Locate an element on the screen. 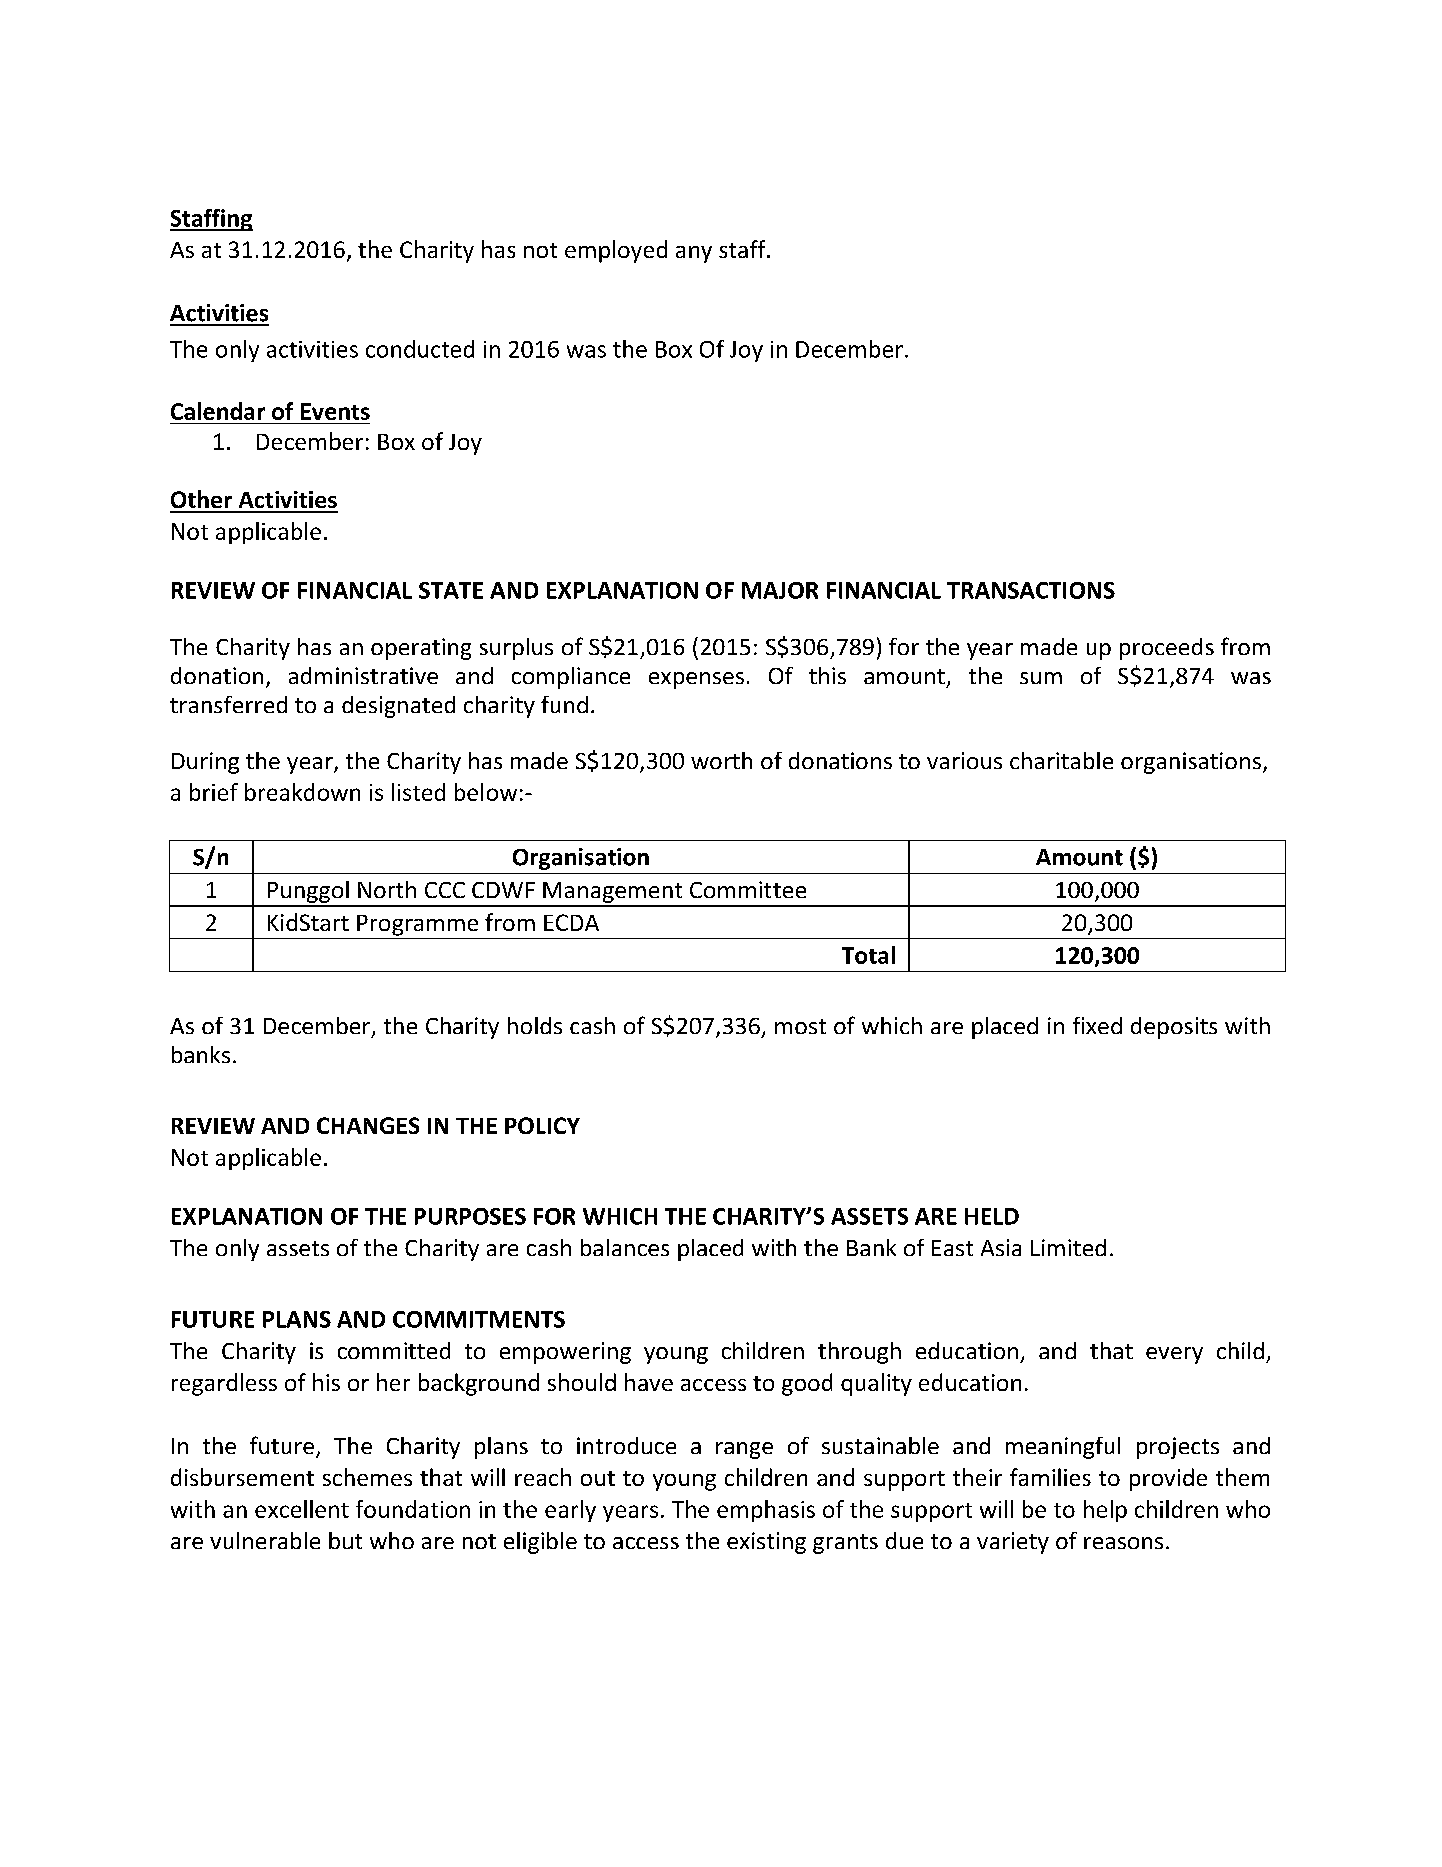 The height and width of the screenshot is (1867, 1442). North is located at coordinates (387, 889).
